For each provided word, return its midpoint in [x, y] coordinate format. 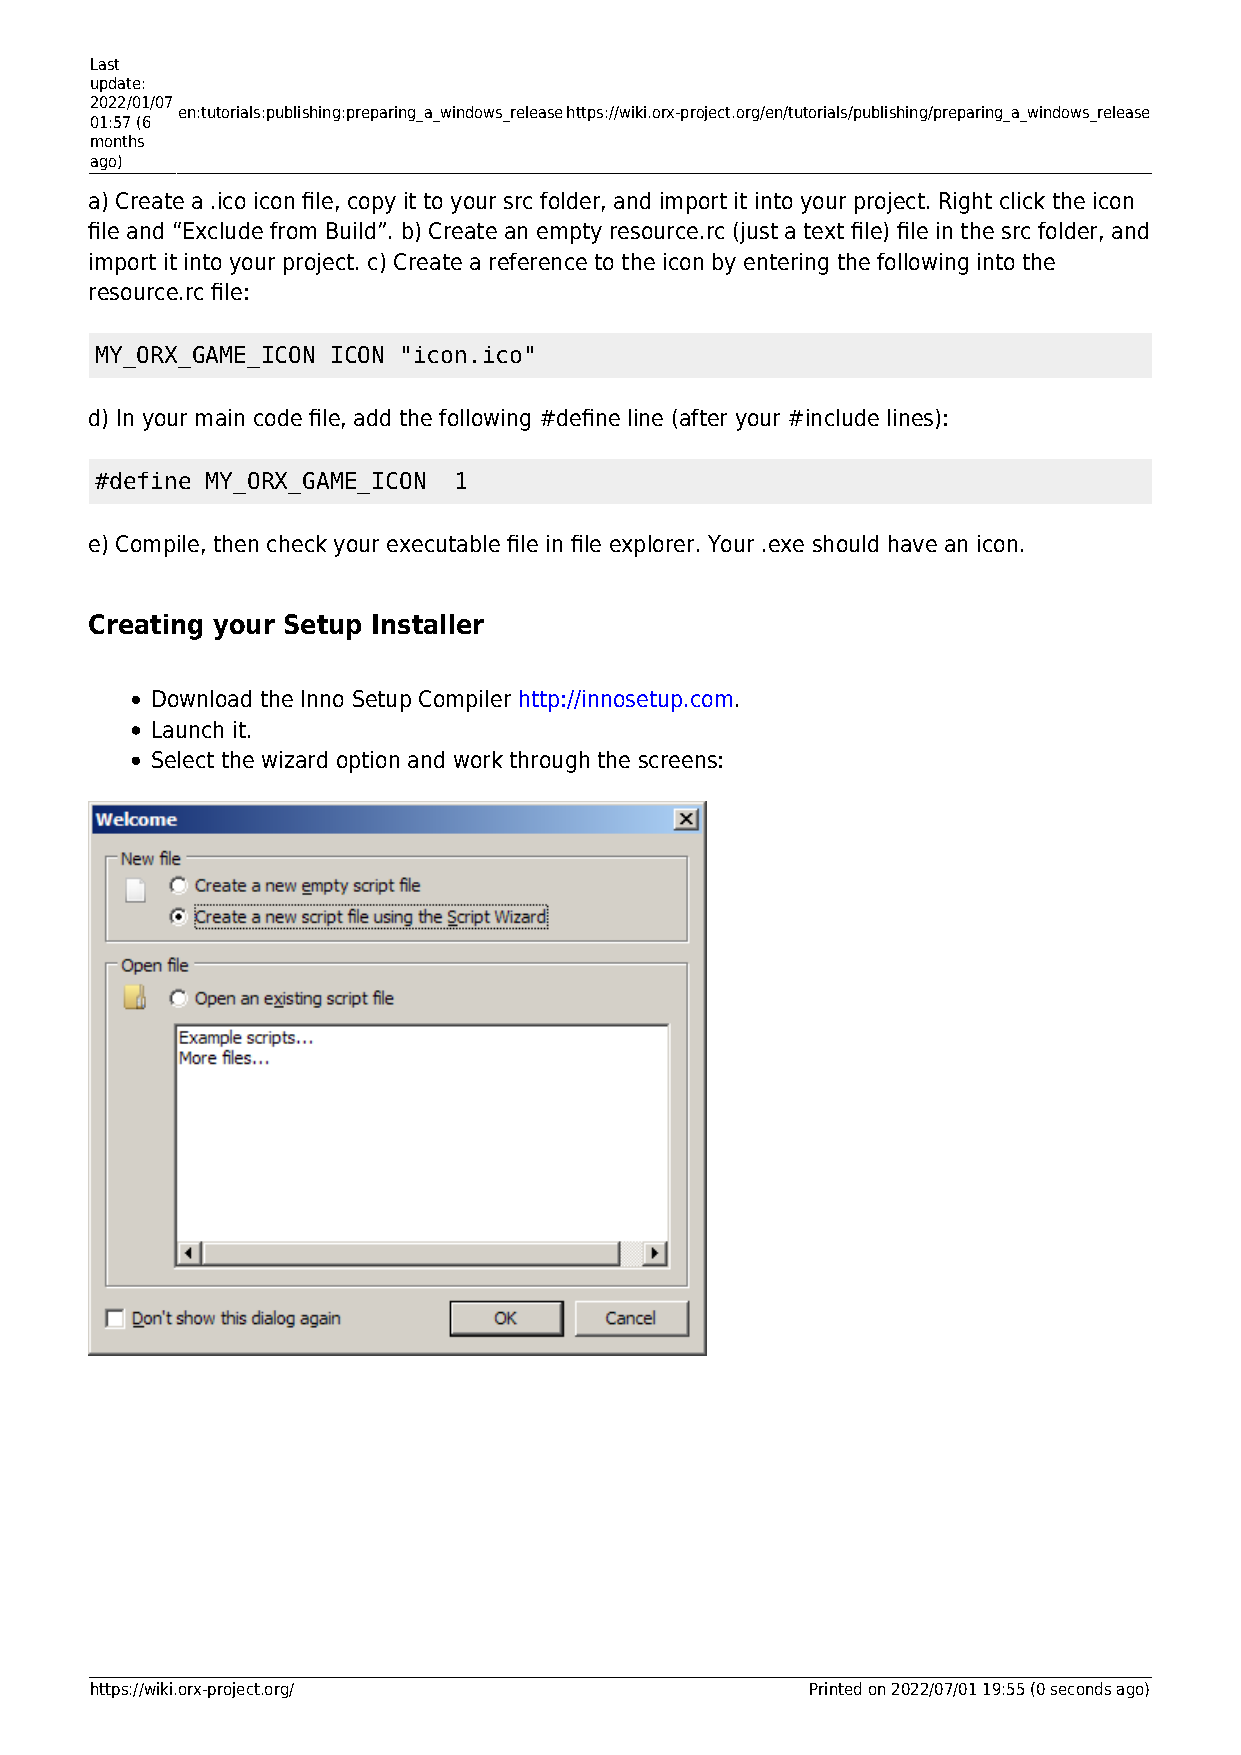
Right [966, 203]
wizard [294, 759]
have [913, 543]
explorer [654, 546]
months [117, 141]
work [478, 759]
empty [569, 233]
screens [678, 761]
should [845, 543]
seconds [1081, 1688]
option [368, 762]
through [549, 762]
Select [183, 759]
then [236, 543]
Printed [835, 1688]
